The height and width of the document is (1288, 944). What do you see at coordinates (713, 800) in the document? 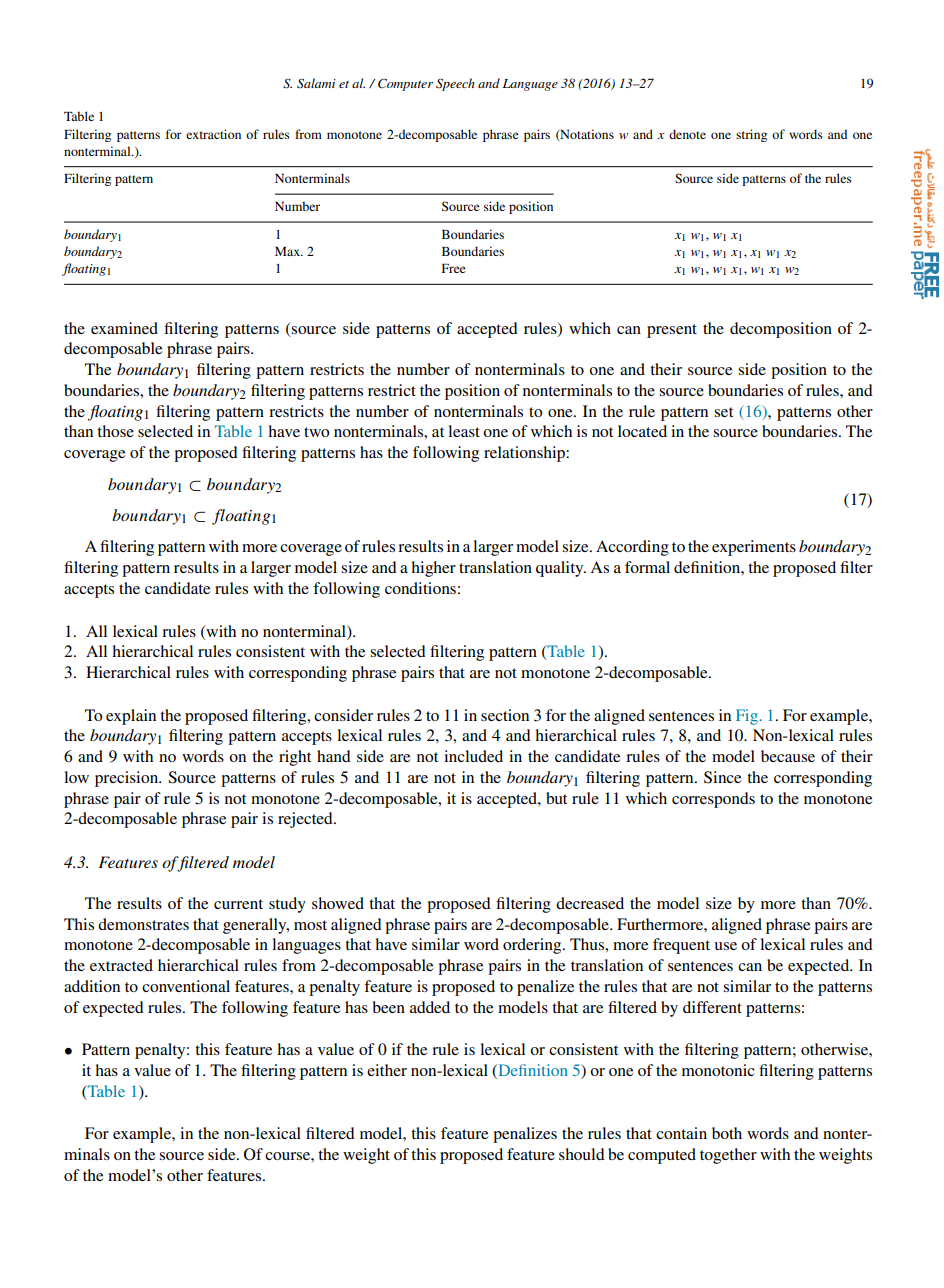
I see `corresponds` at bounding box center [713, 800].
